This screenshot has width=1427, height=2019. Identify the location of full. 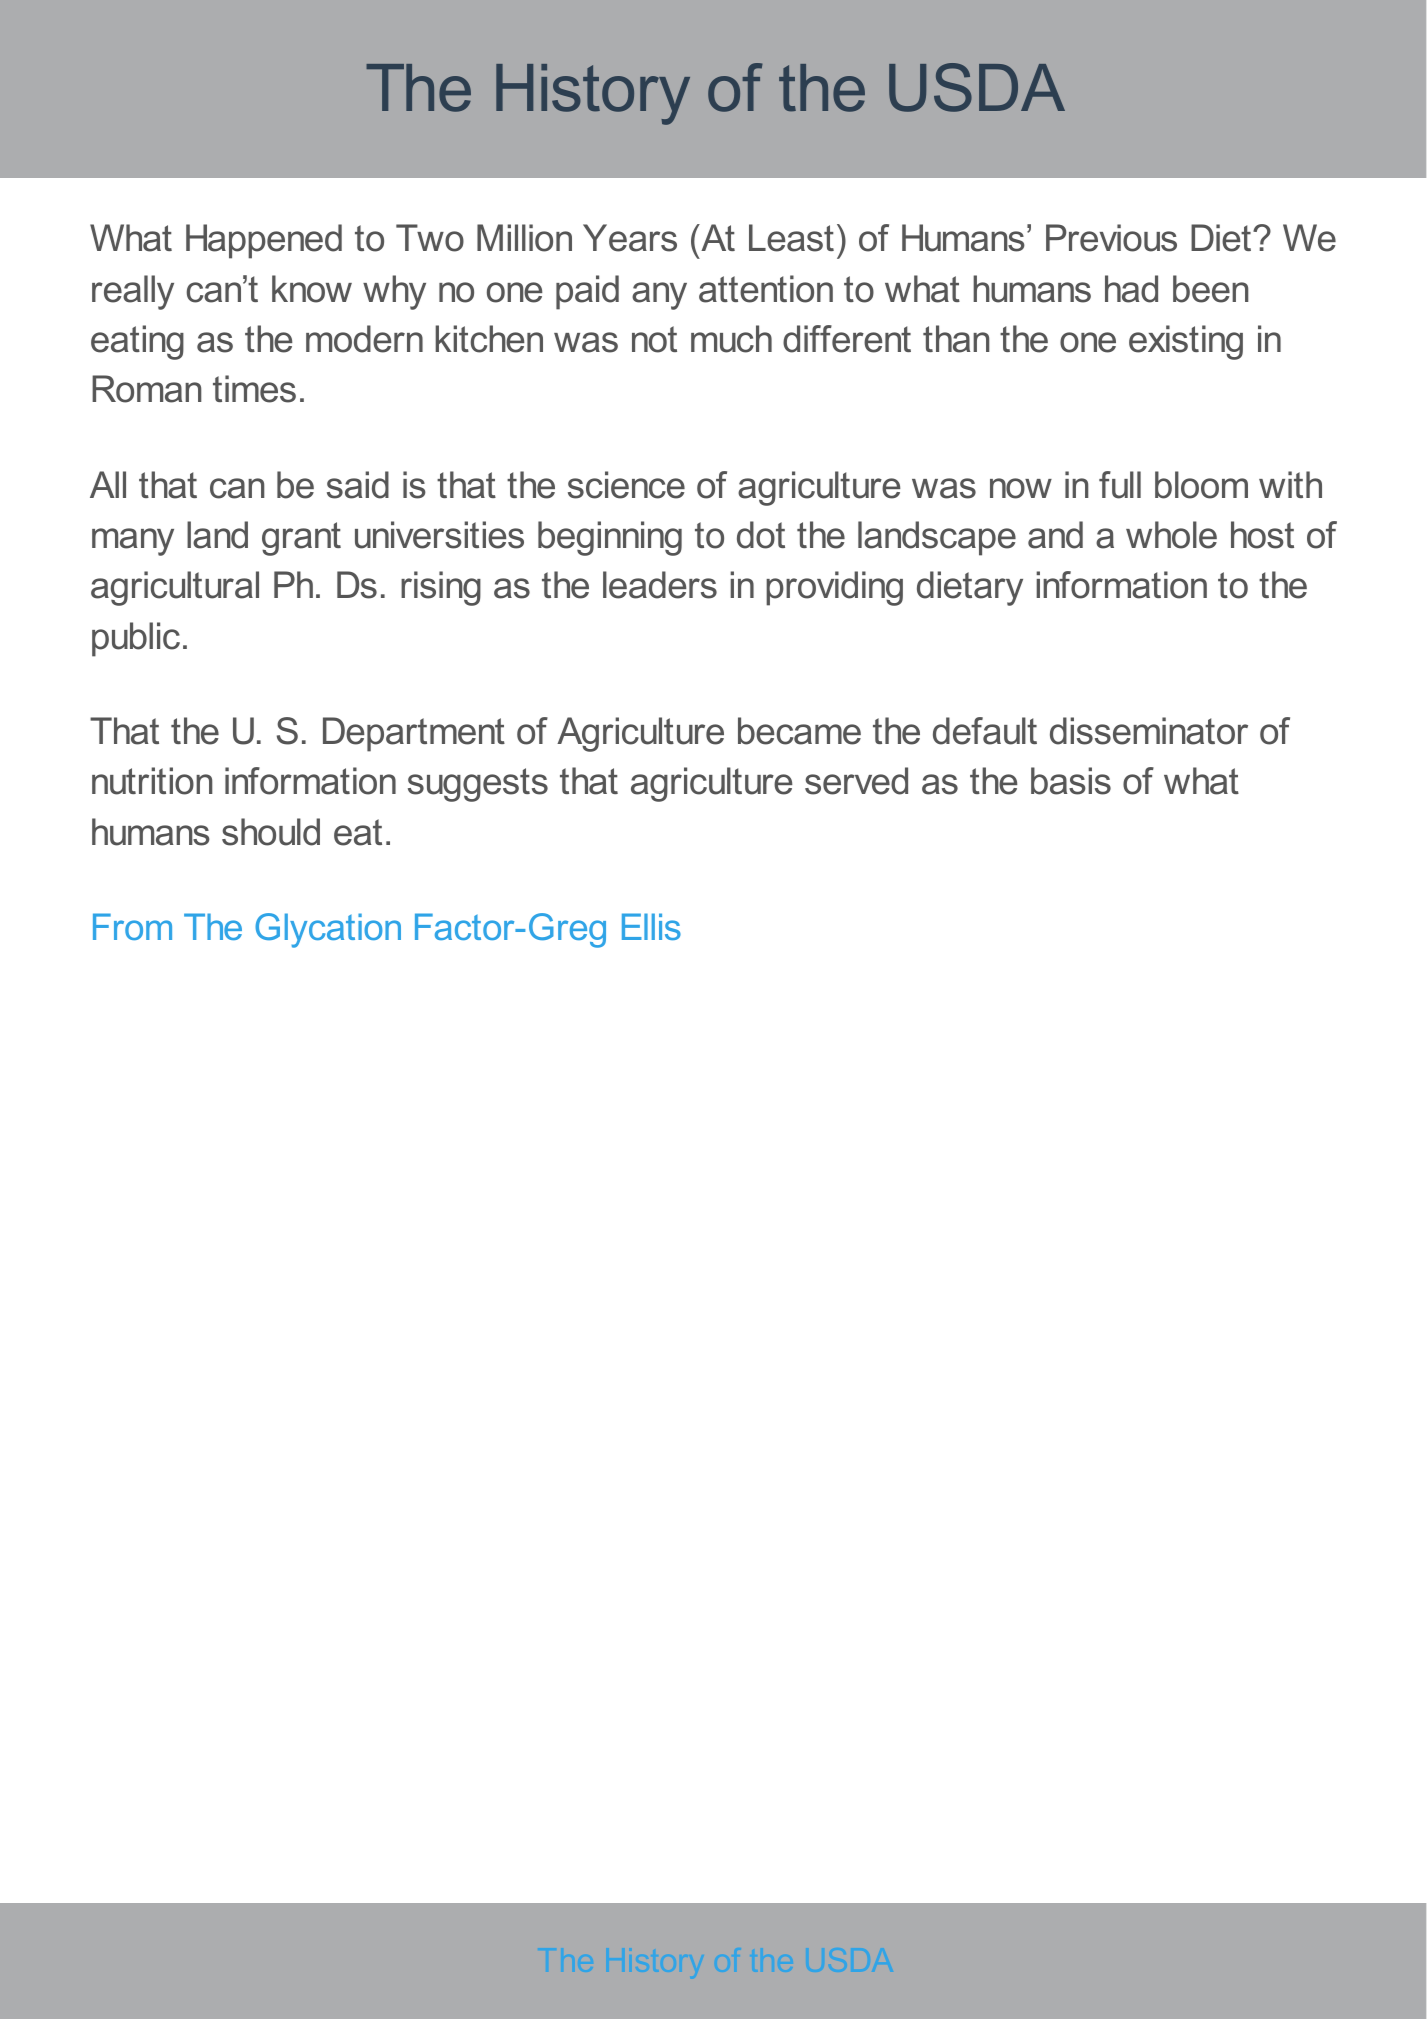
(1120, 485).
